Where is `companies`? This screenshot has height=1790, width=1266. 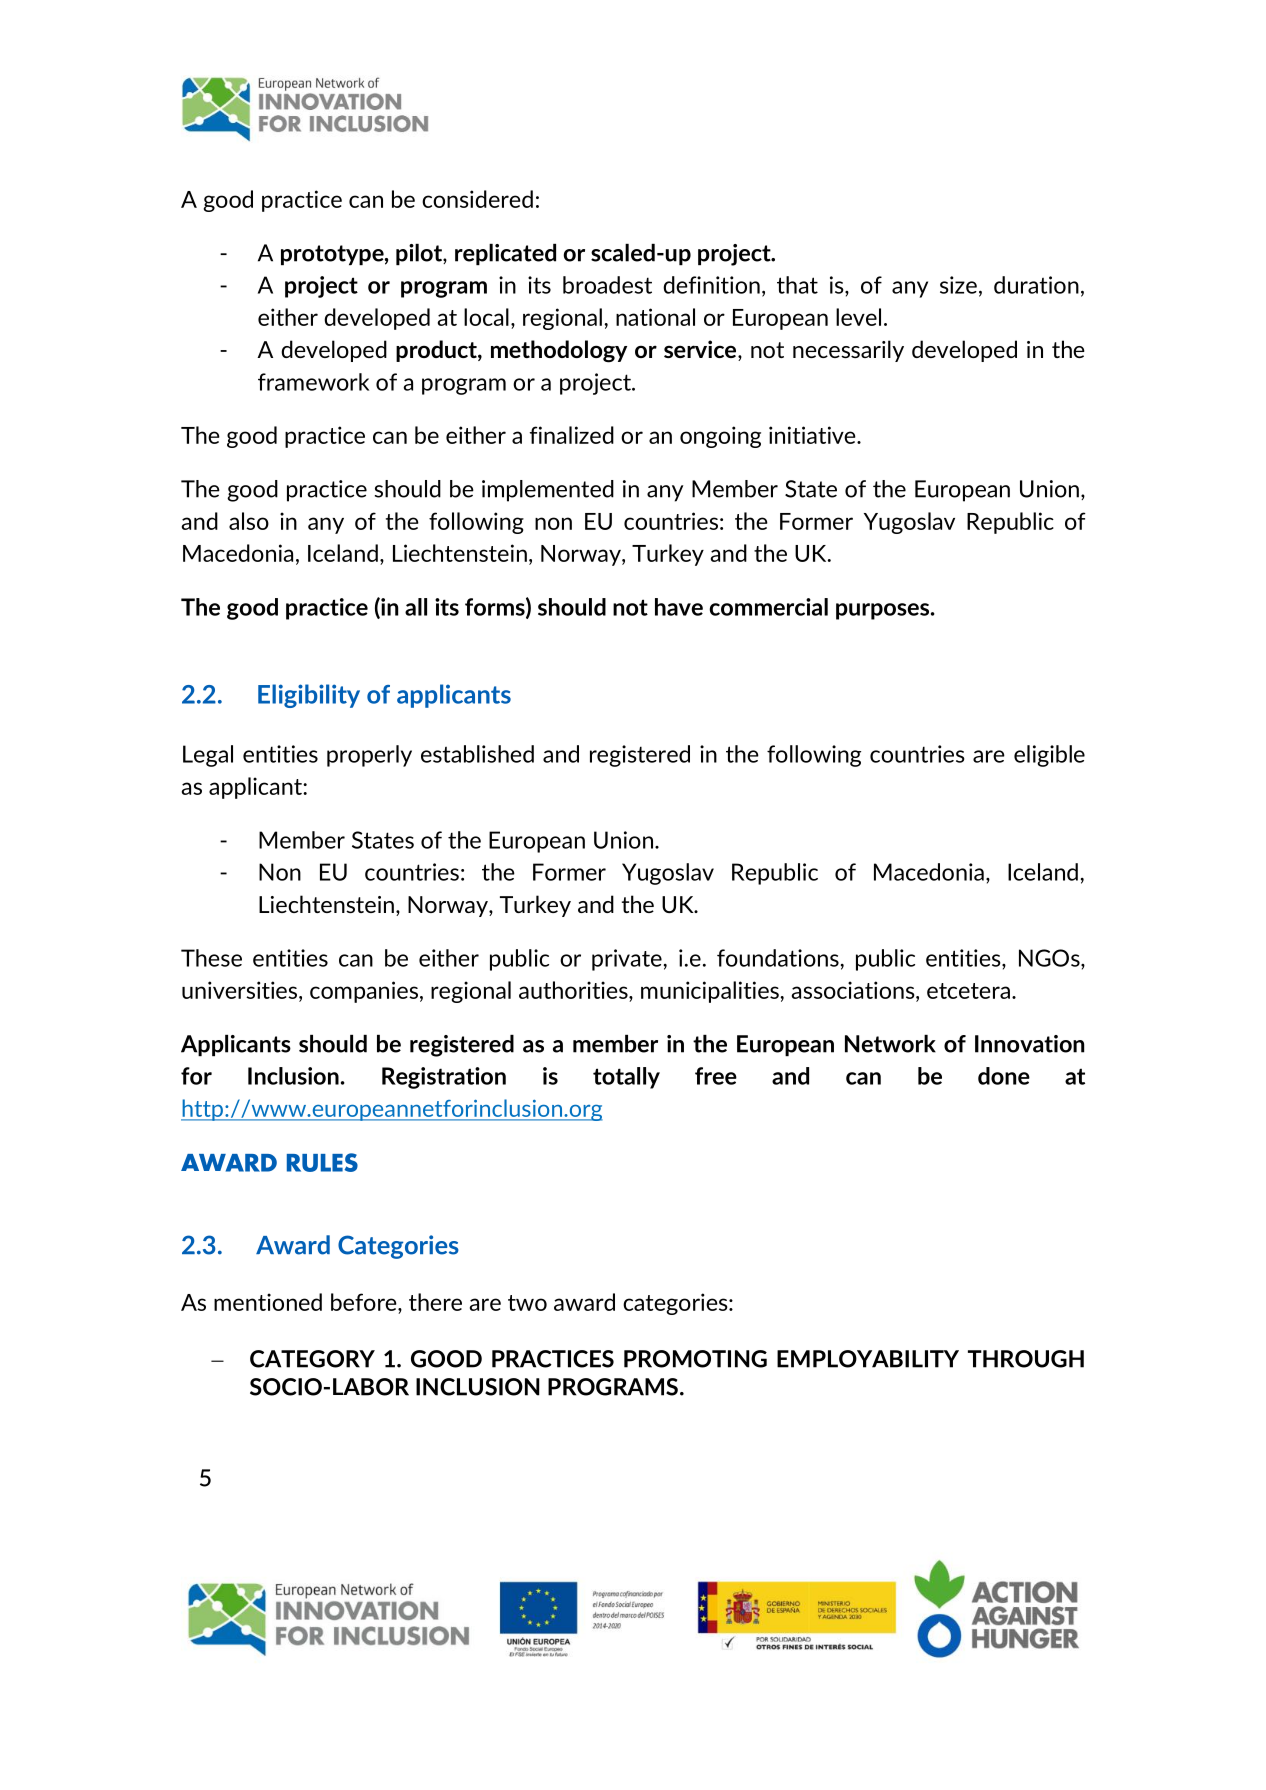
companies is located at coordinates (364, 992).
